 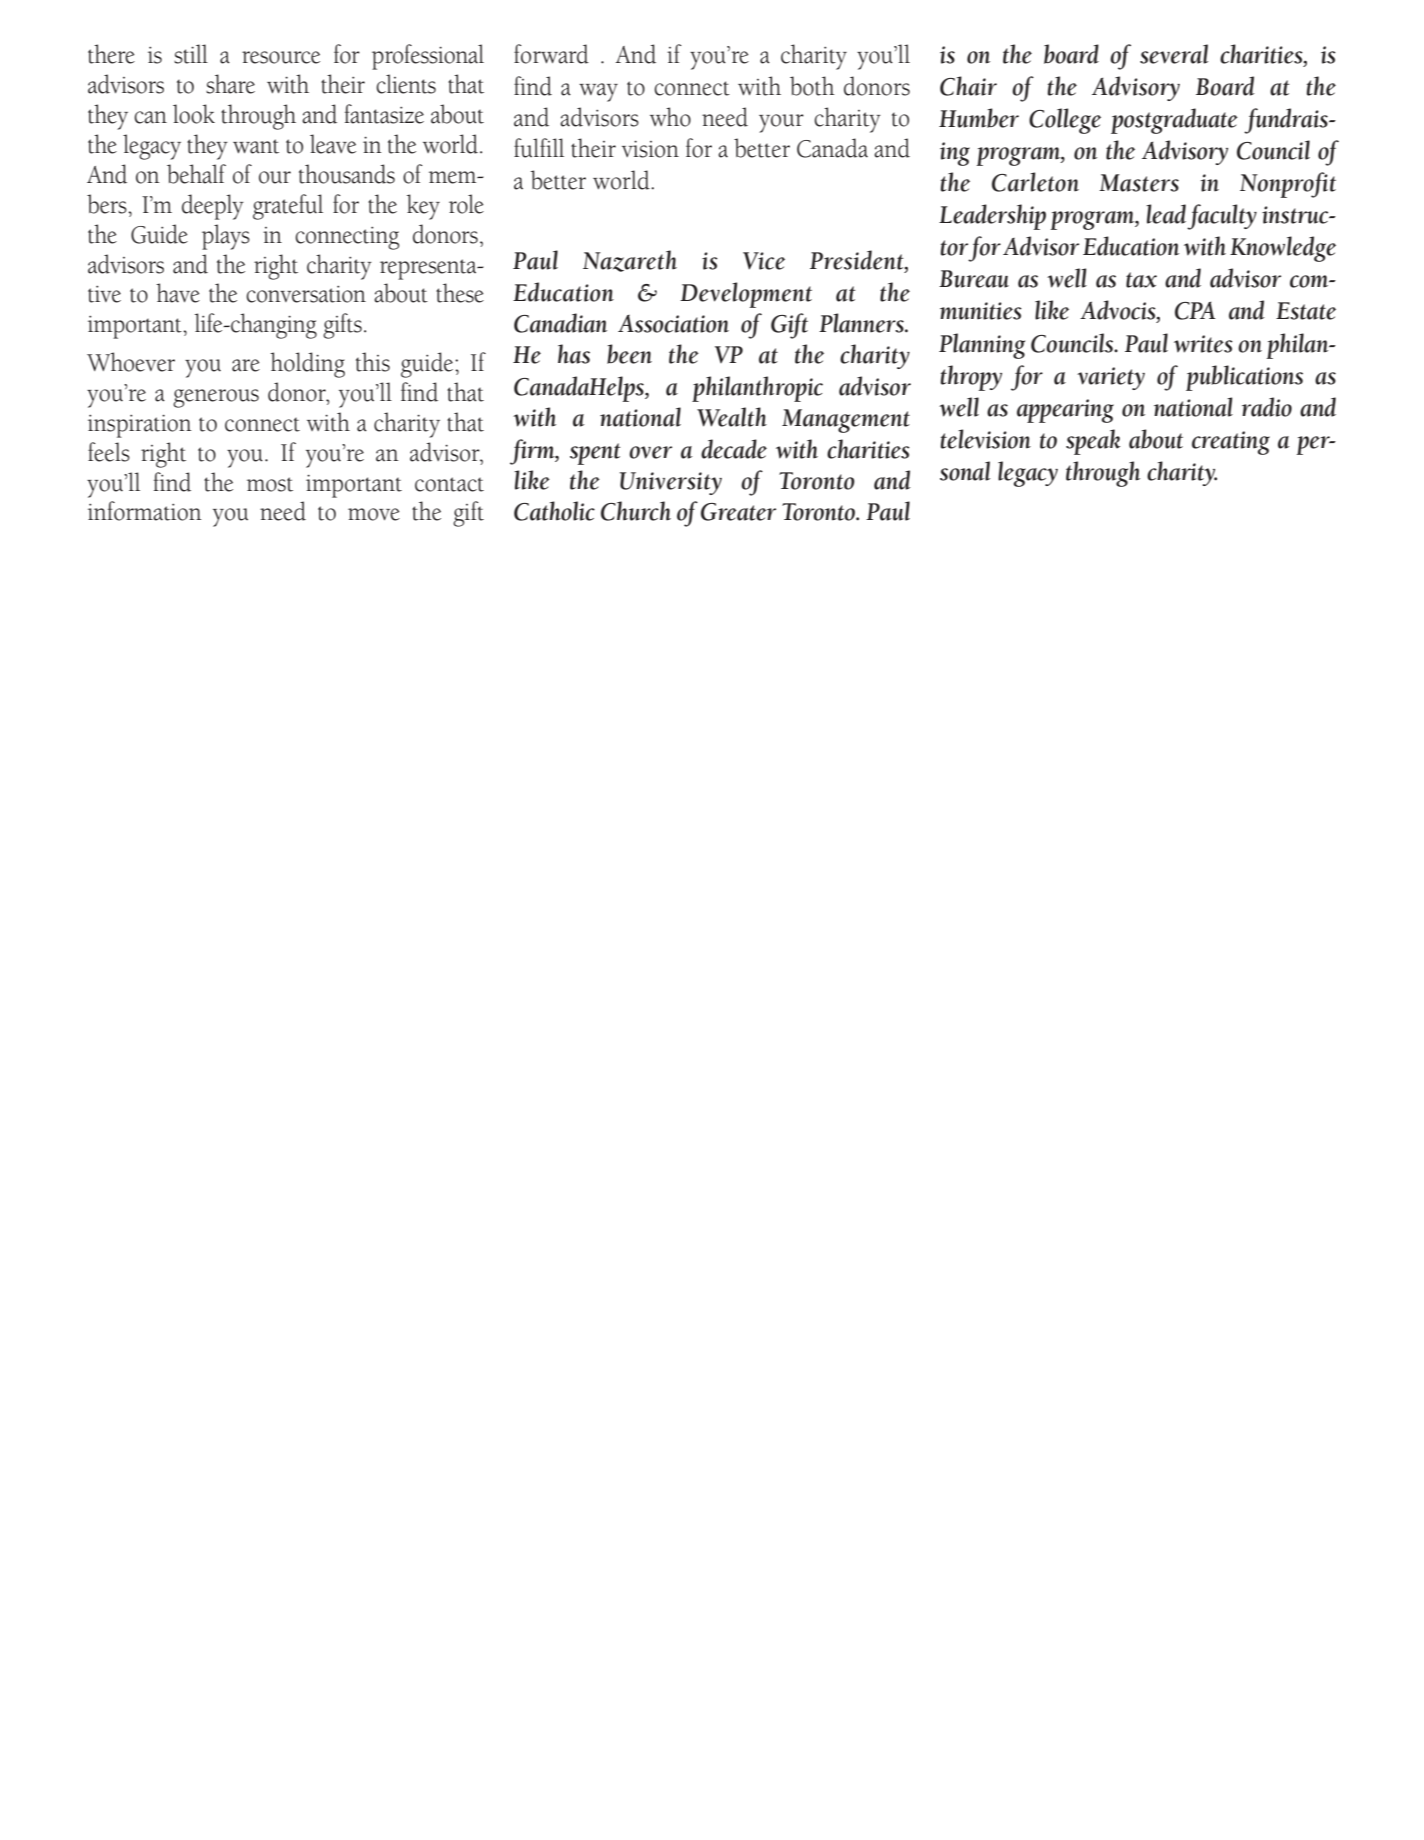 What do you see at coordinates (539, 148) in the page?
I see `fulfill` at bounding box center [539, 148].
